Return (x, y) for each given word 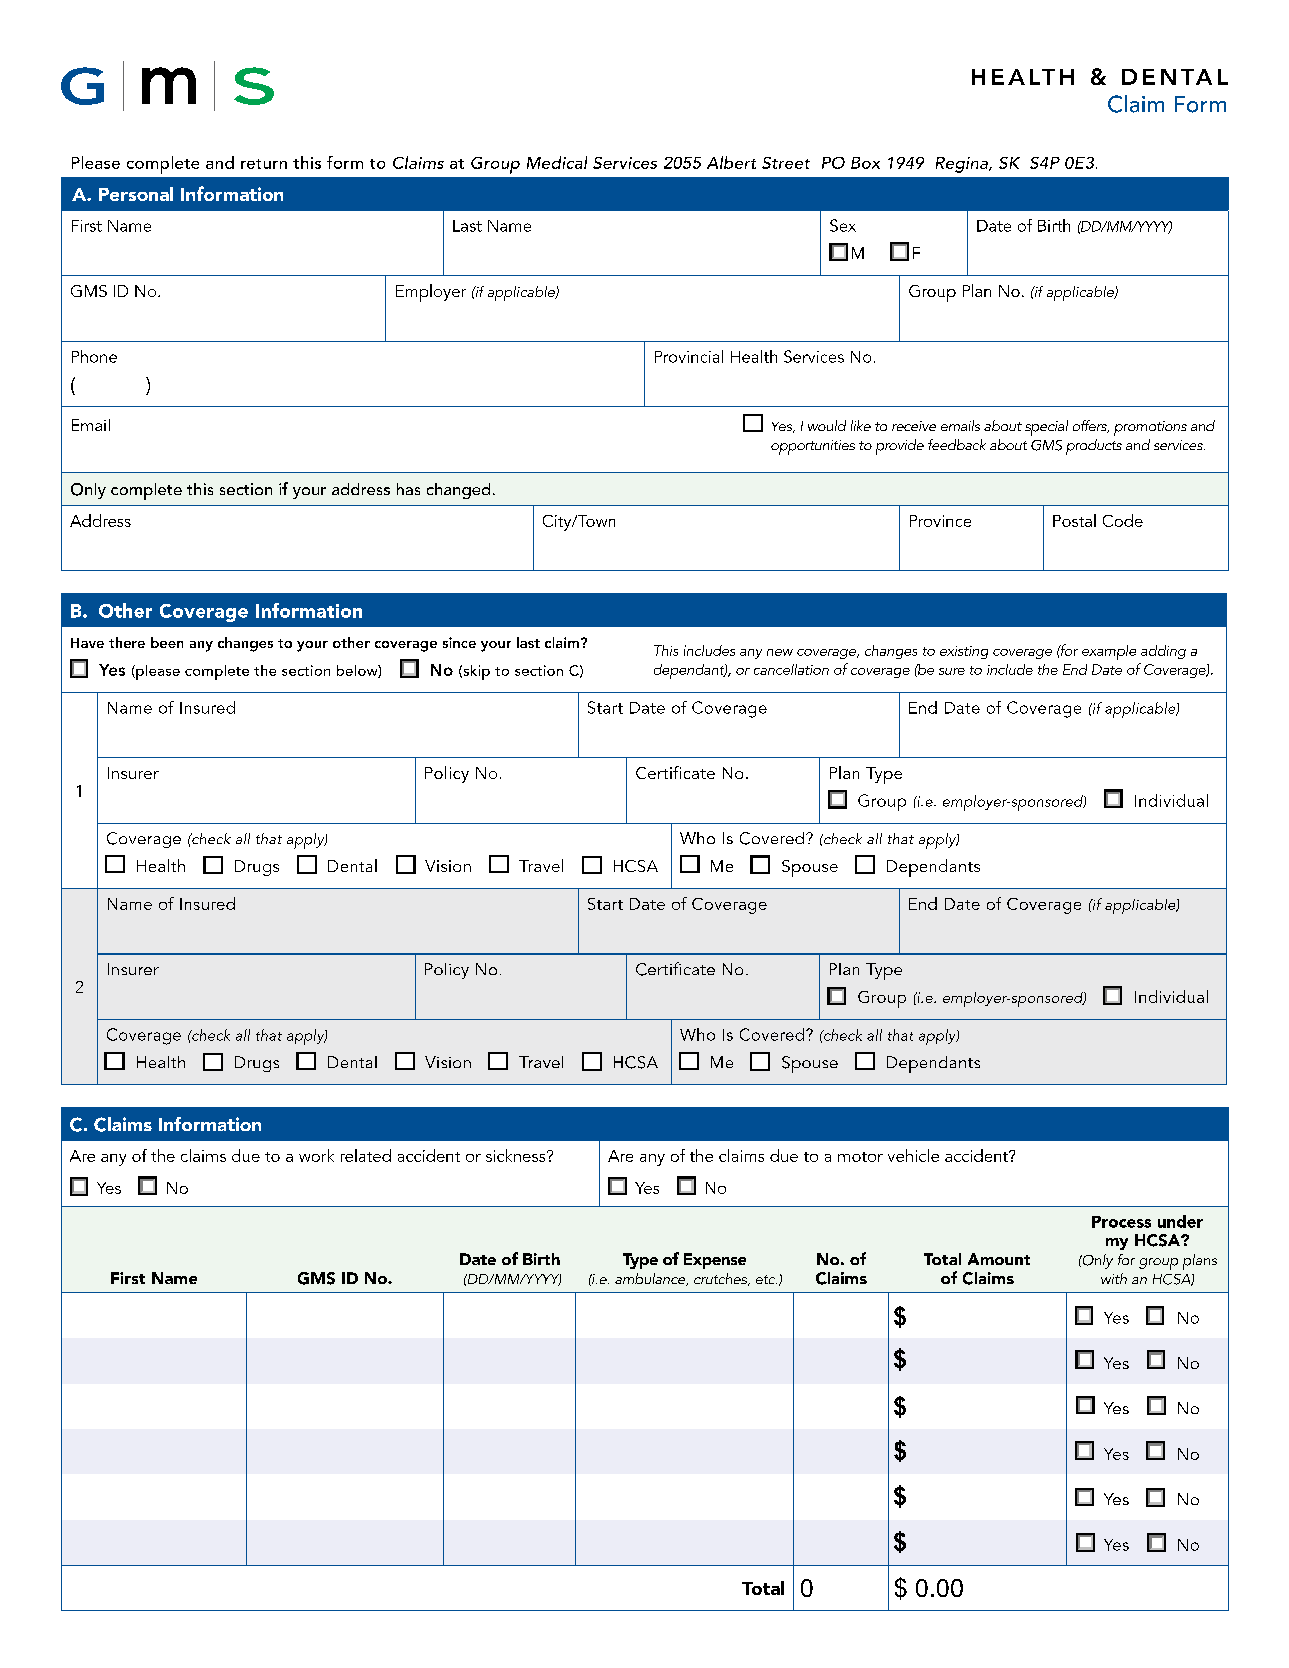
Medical (557, 162)
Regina (963, 165)
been (167, 642)
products (1094, 447)
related (366, 1155)
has (408, 489)
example (1109, 652)
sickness (517, 1155)
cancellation (791, 669)
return (264, 164)
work (316, 1155)
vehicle (913, 1155)
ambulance (651, 1279)
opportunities (813, 447)
